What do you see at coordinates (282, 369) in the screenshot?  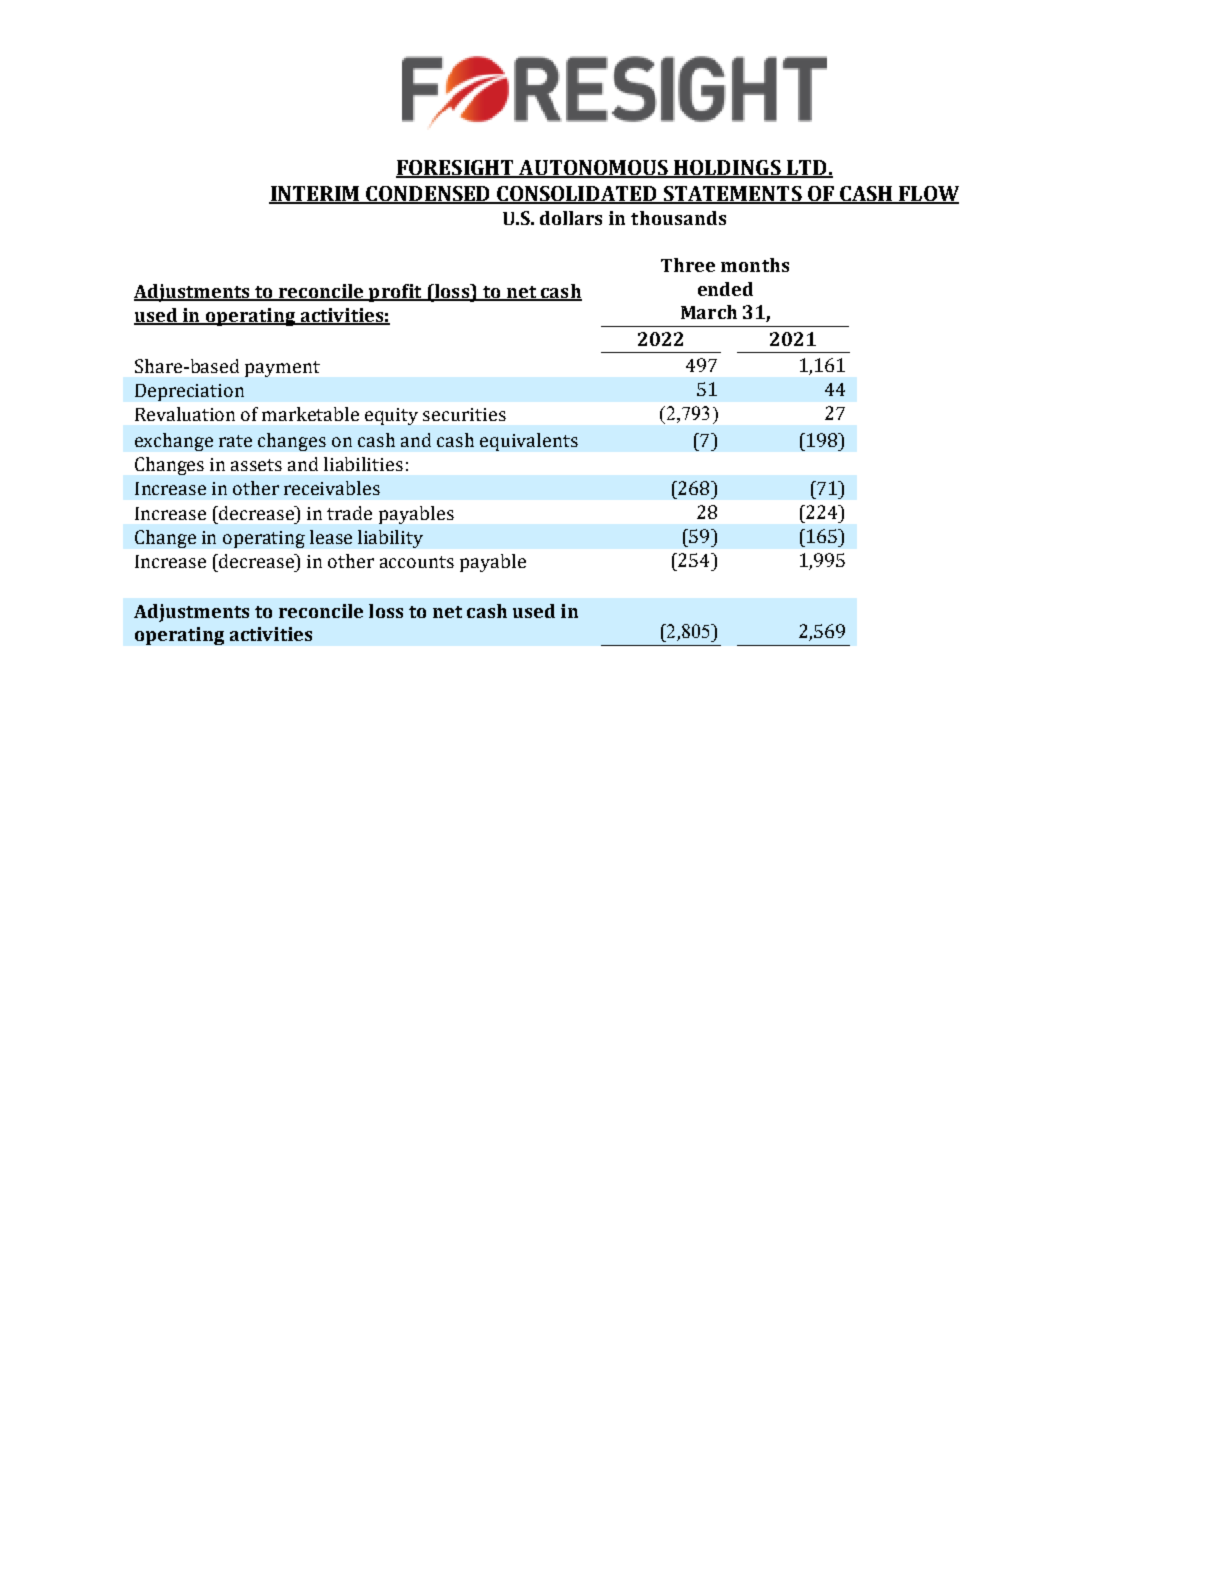 I see `payment` at bounding box center [282, 369].
